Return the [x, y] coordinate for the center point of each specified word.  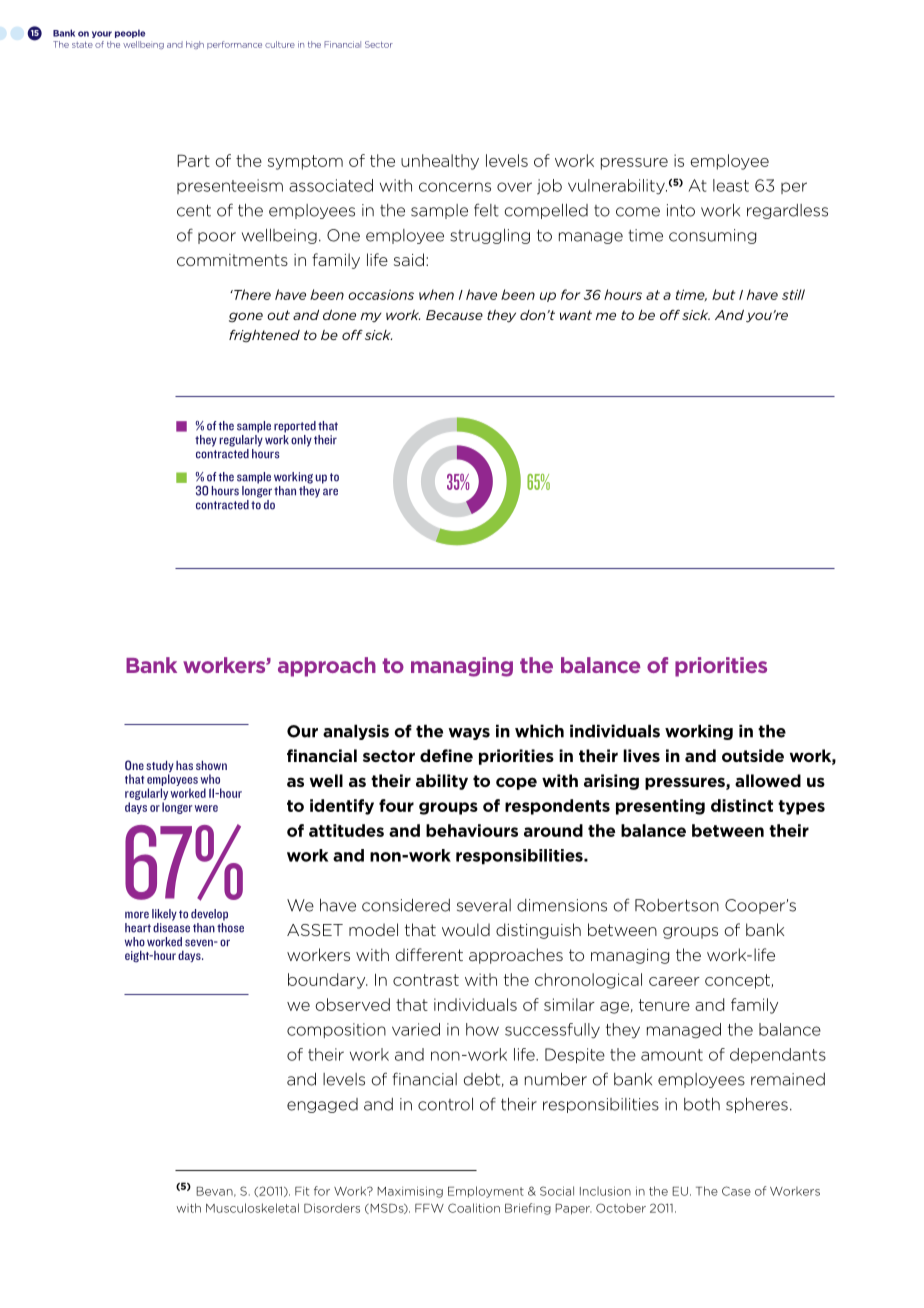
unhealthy [440, 162]
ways [469, 734]
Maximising [410, 1192]
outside [753, 755]
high [195, 45]
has [184, 765]
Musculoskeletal [252, 1208]
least [731, 185]
